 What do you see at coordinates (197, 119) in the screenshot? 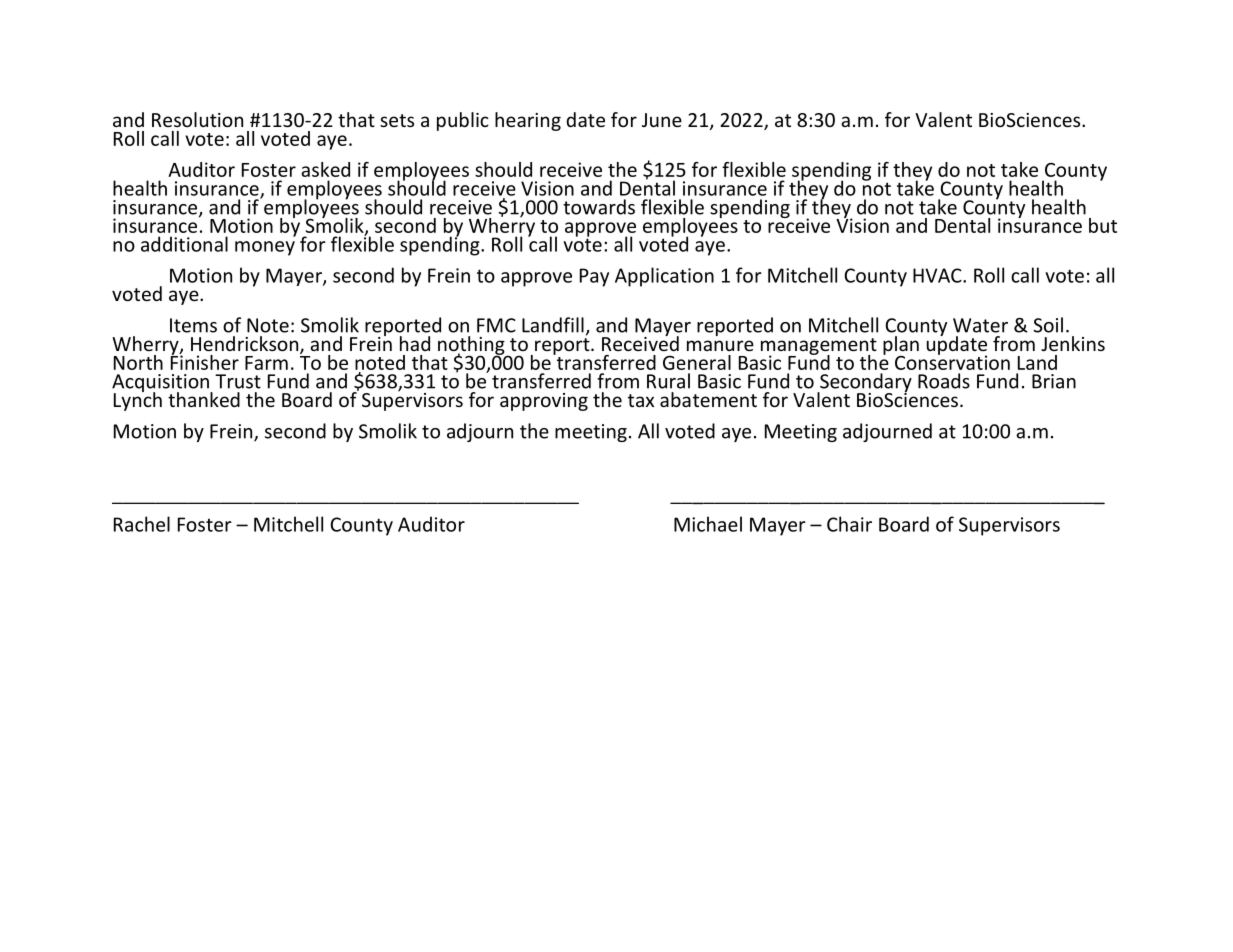
I see `Resolution` at bounding box center [197, 119].
